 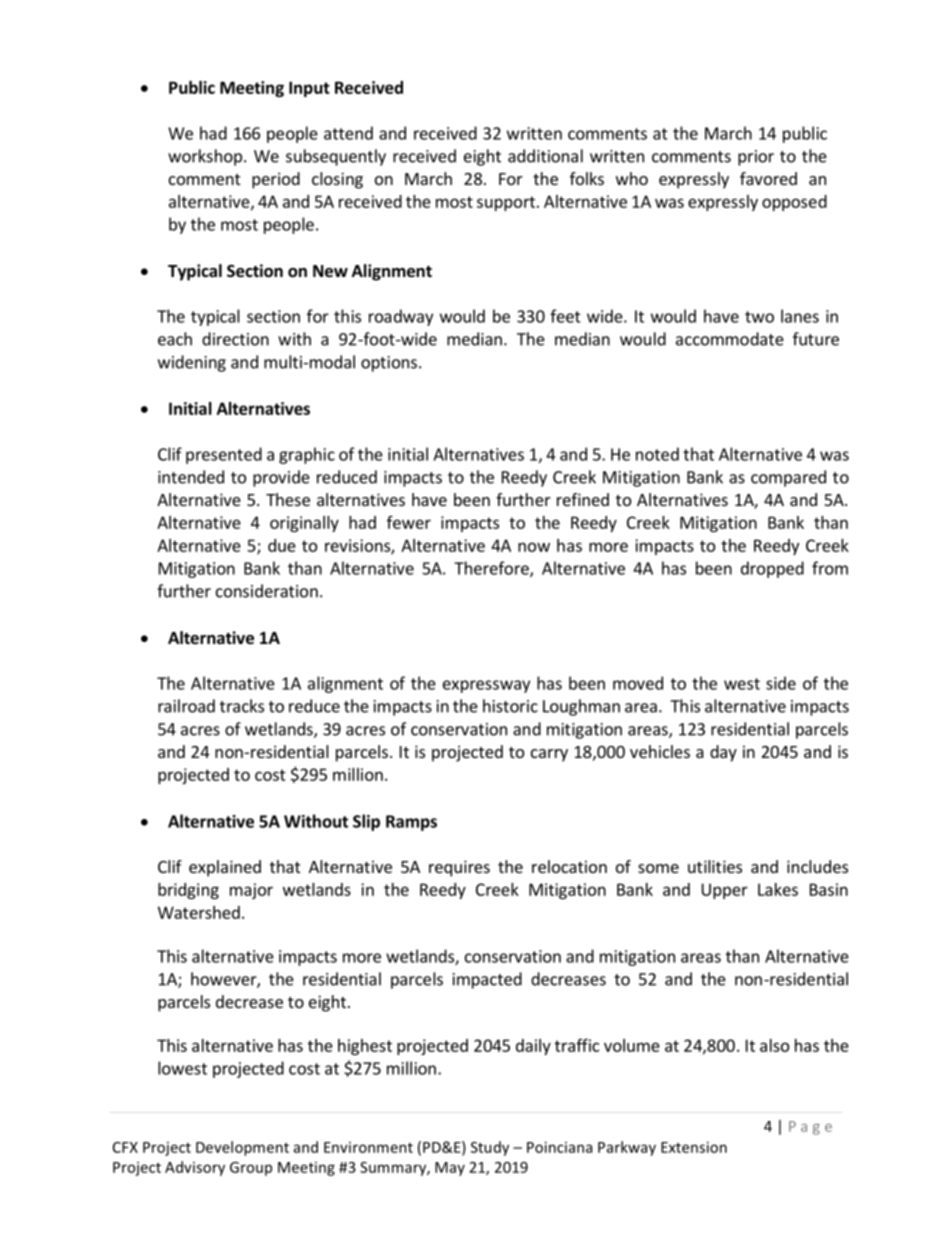 I want to click on workshop, so click(x=205, y=157).
